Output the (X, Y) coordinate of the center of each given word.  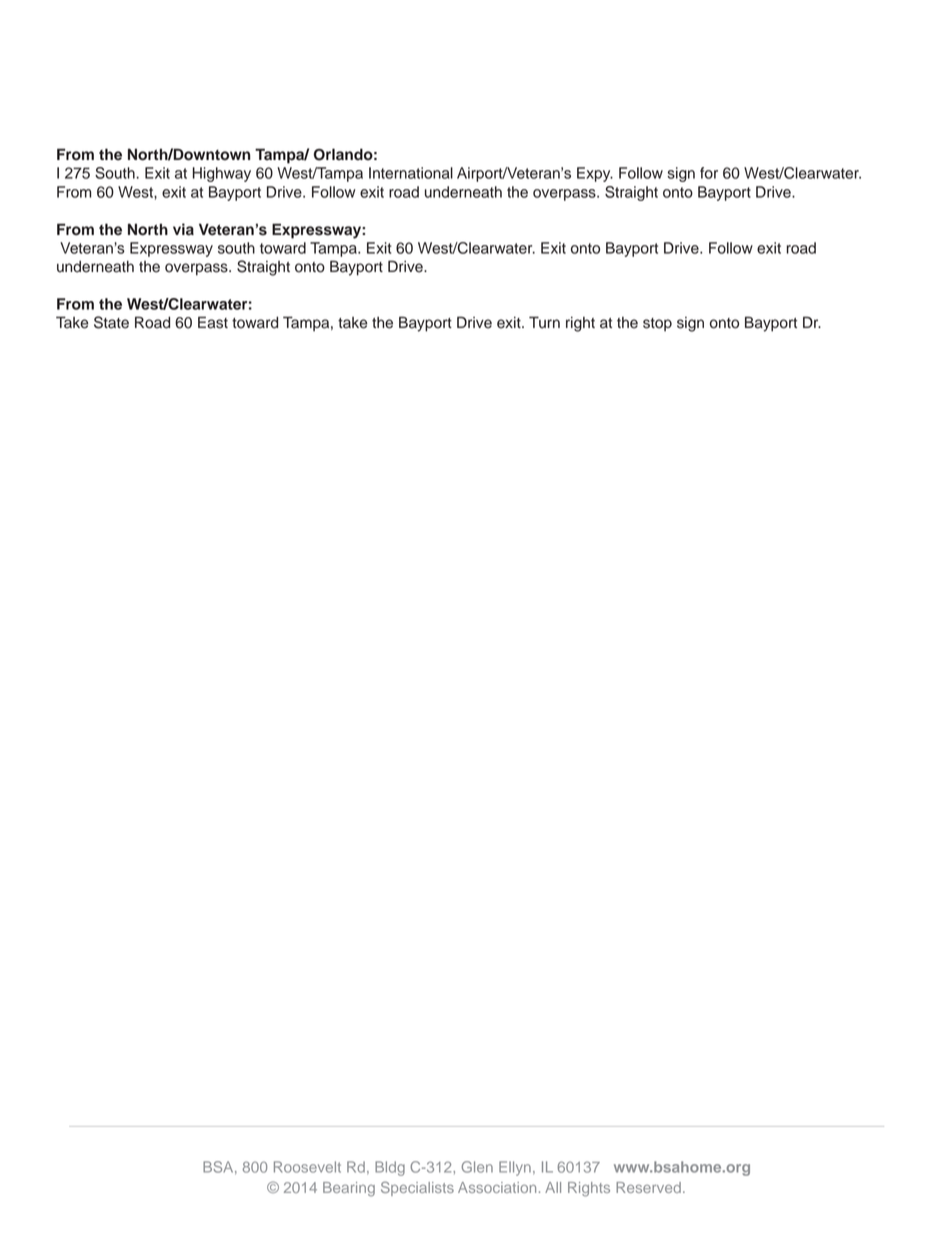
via (183, 229)
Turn (544, 322)
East (213, 322)
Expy (595, 174)
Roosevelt (307, 1167)
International (411, 173)
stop (657, 325)
